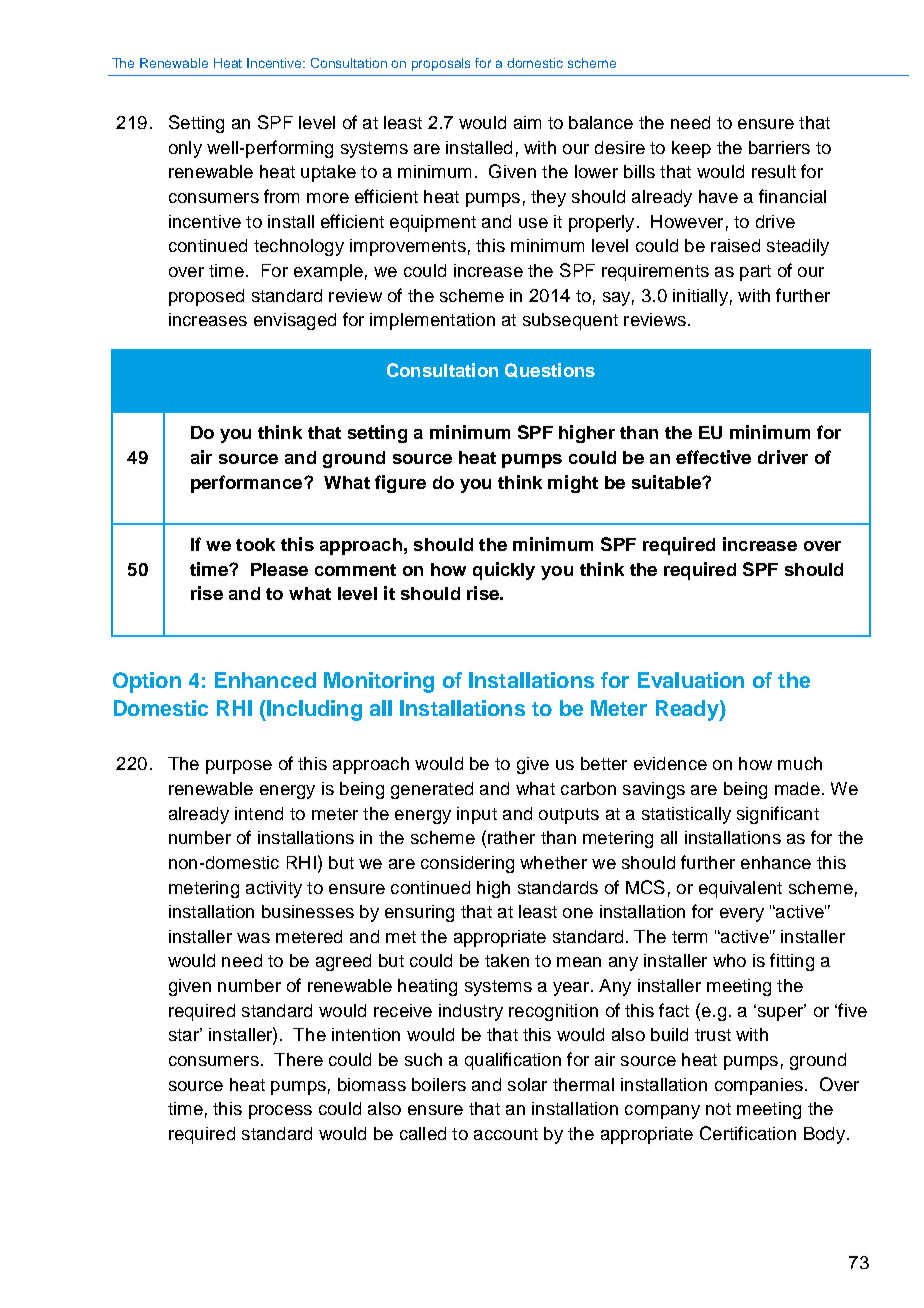 The image size is (924, 1308). I want to click on implementation, so click(432, 321).
